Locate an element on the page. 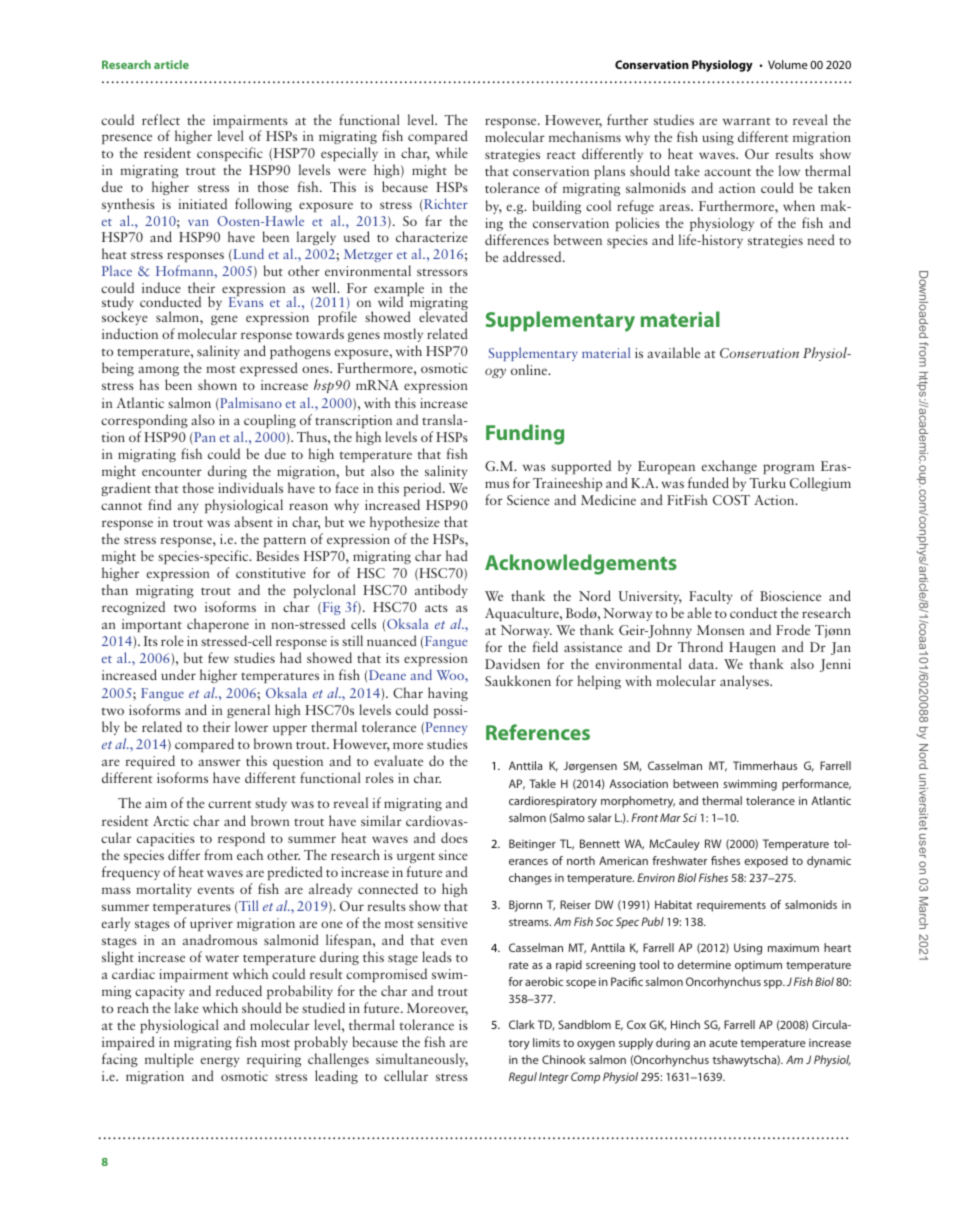 The image size is (954, 1232). Clark is located at coordinates (522, 1024).
